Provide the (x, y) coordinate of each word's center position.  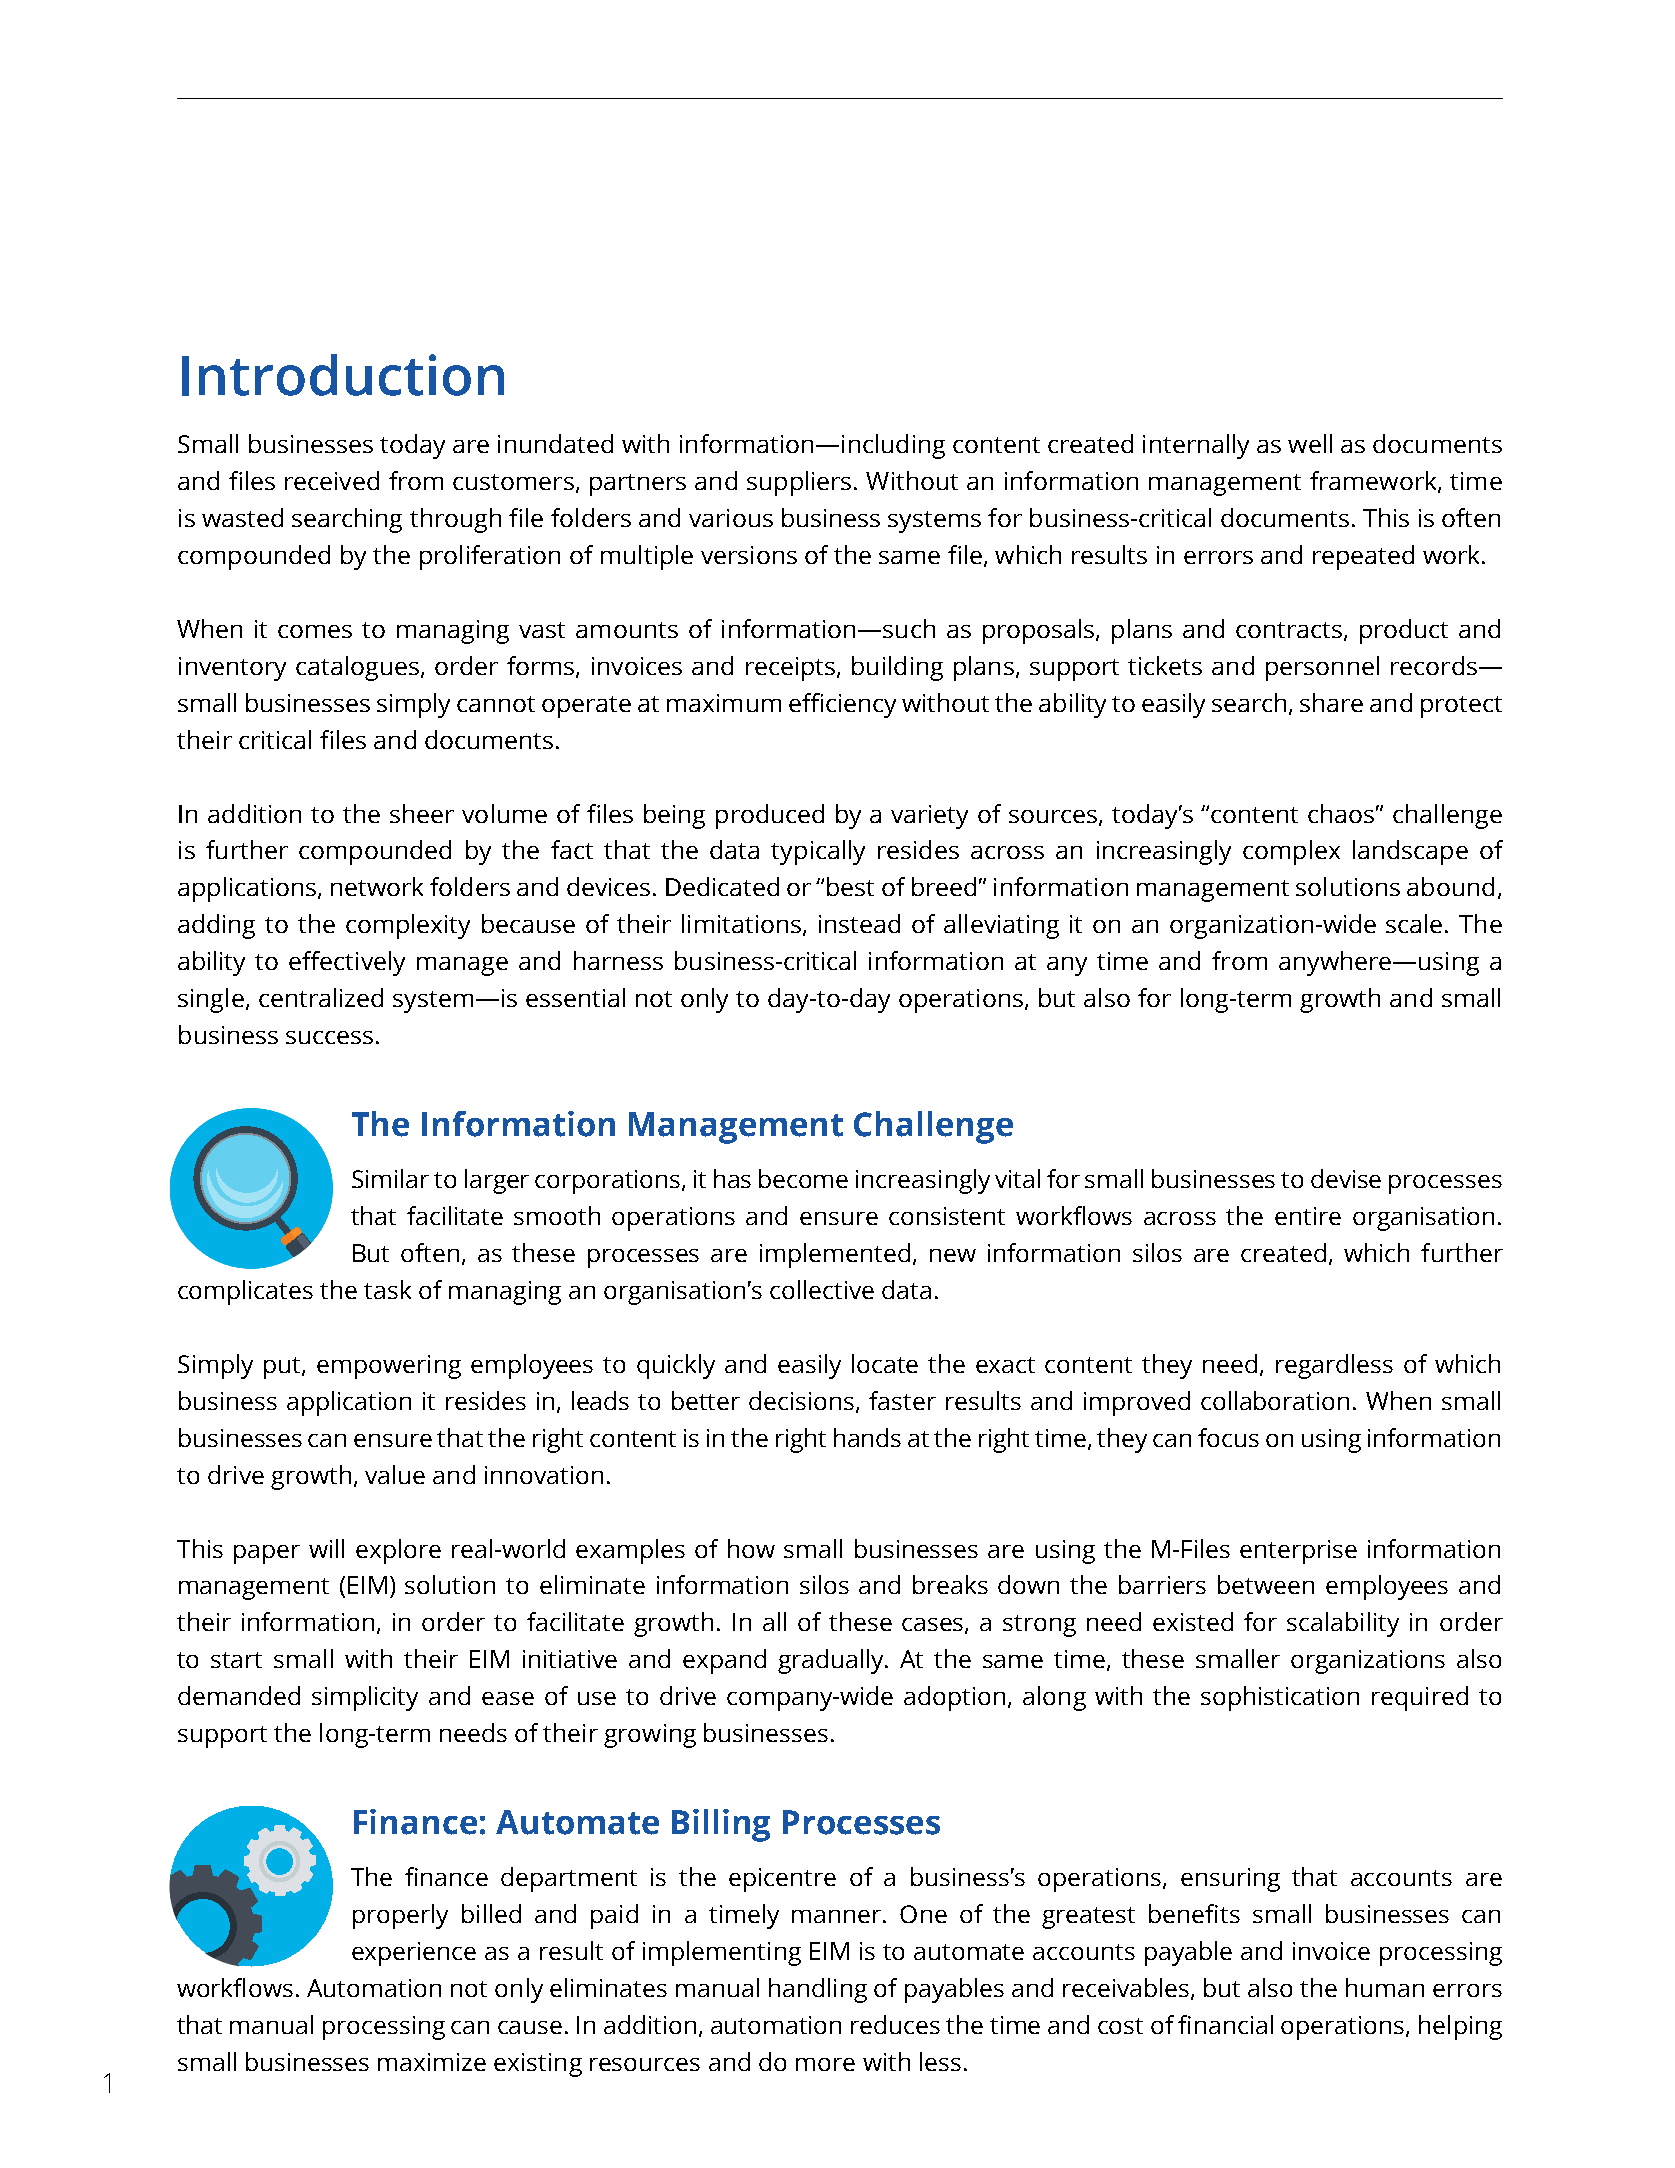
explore (398, 1551)
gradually (832, 1661)
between (1266, 1584)
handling (818, 1990)
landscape (1410, 852)
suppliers (799, 483)
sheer (422, 813)
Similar (390, 1178)
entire (1308, 1216)
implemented (835, 1255)
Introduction (343, 375)
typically (818, 852)
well (1310, 443)
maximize (432, 2062)
